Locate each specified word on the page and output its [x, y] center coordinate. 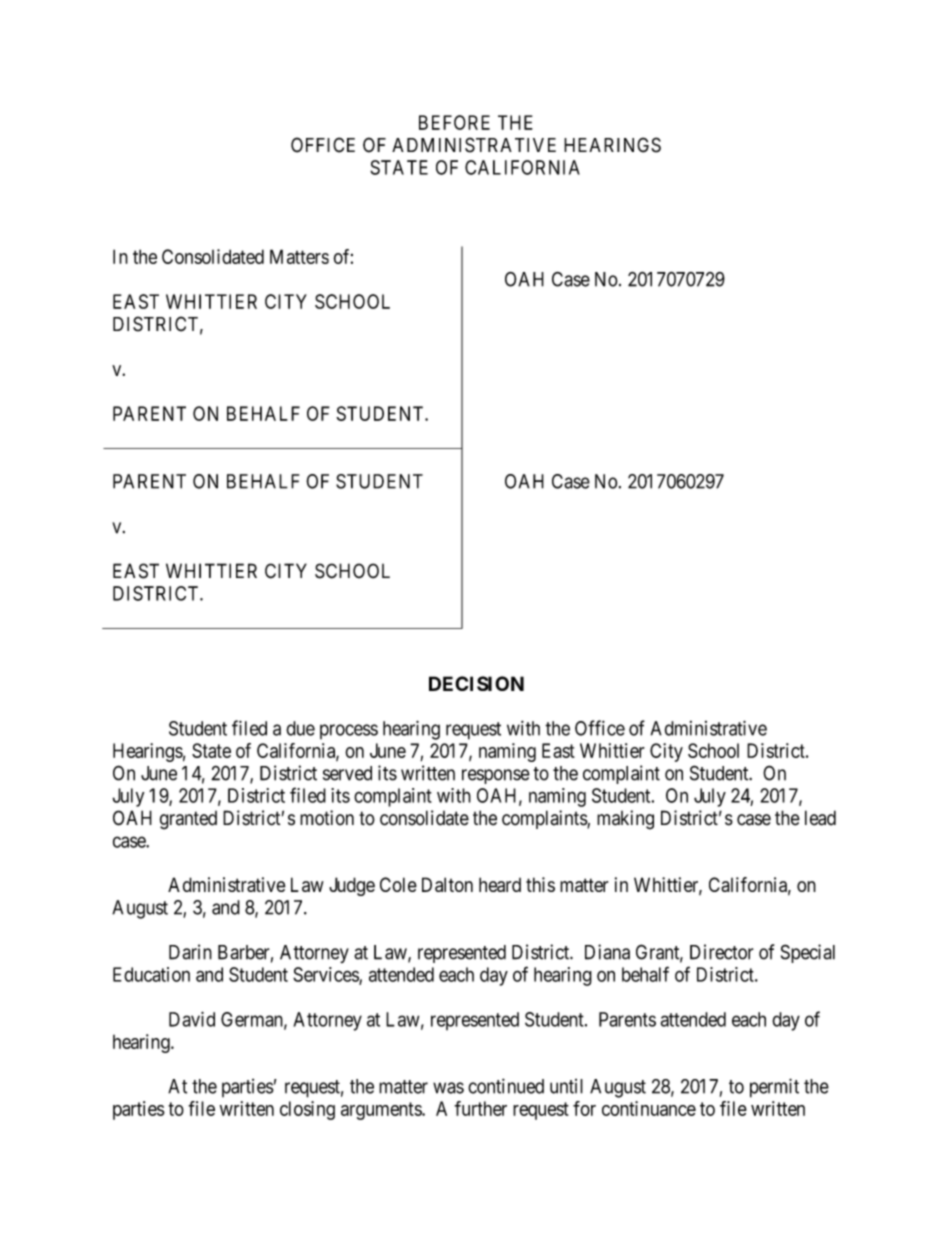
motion [327, 818]
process [349, 731]
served [347, 773]
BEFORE [454, 122]
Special [808, 953]
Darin [190, 952]
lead [820, 818]
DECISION [476, 683]
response [496, 776]
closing [307, 1110]
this [540, 884]
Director [722, 952]
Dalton [447, 884]
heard [500, 884]
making [625, 820]
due [300, 728]
